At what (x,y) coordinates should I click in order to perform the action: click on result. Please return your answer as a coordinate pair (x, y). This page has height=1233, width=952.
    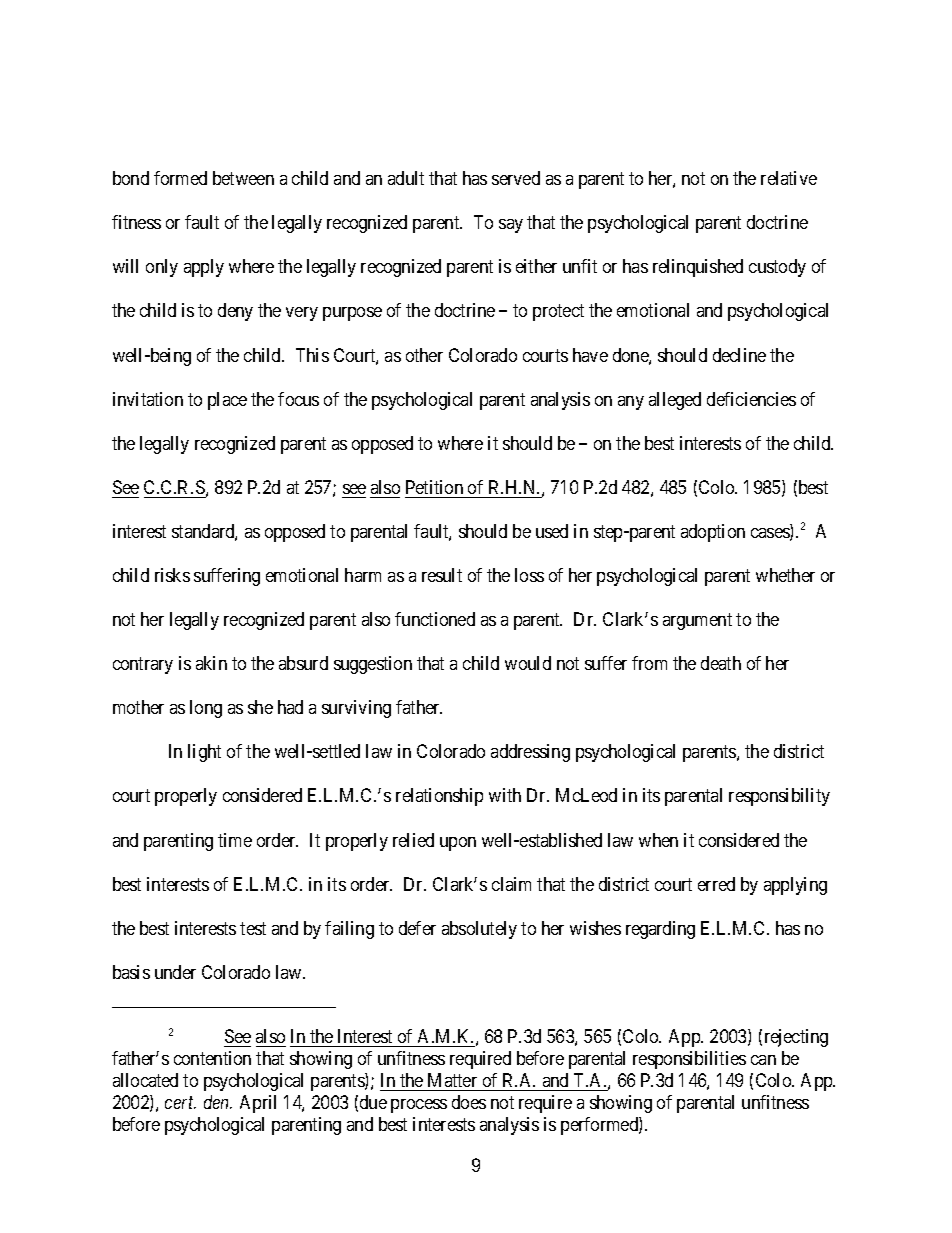
    Looking at the image, I should click on (442, 575).
